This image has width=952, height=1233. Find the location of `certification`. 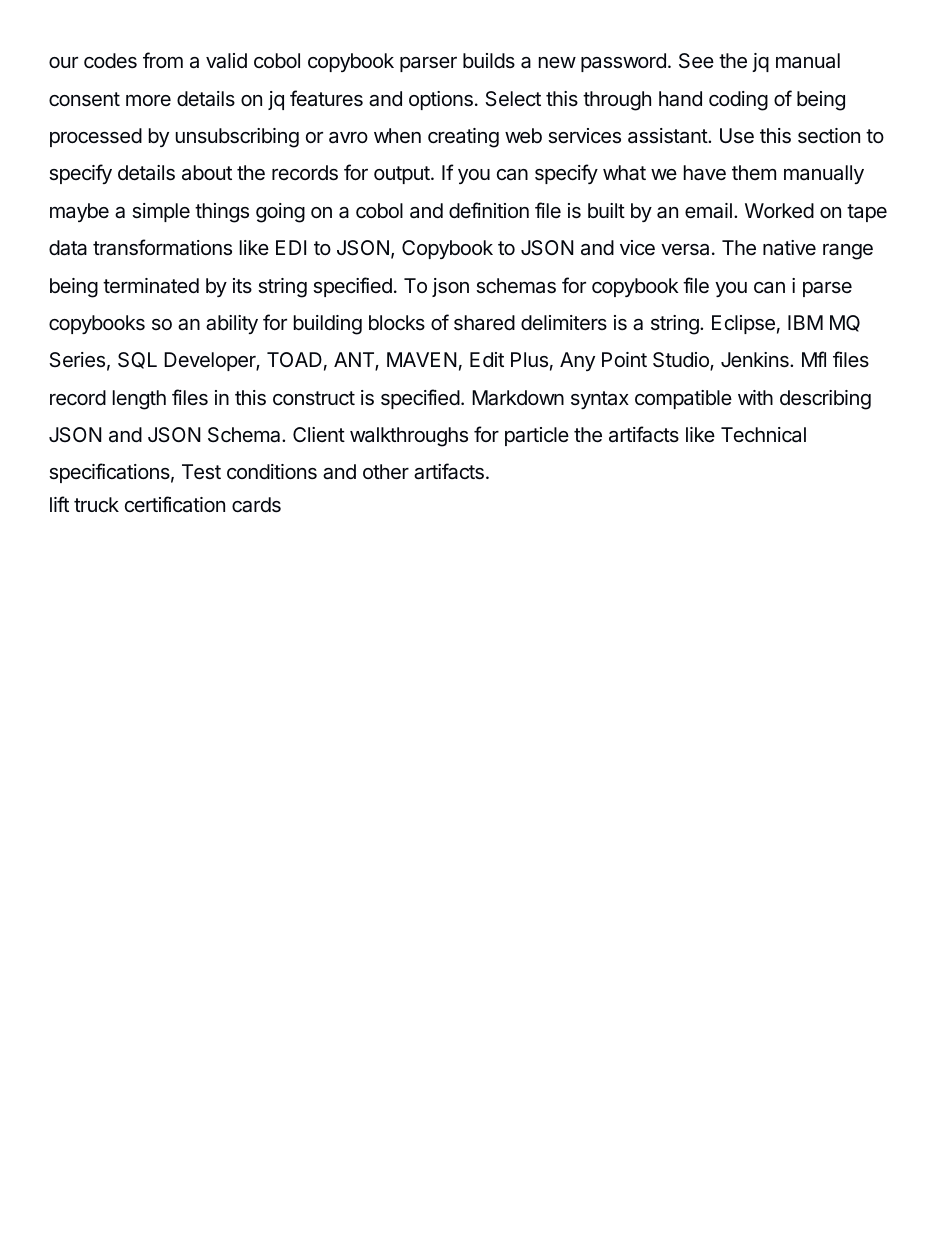

certification is located at coordinates (175, 504).
